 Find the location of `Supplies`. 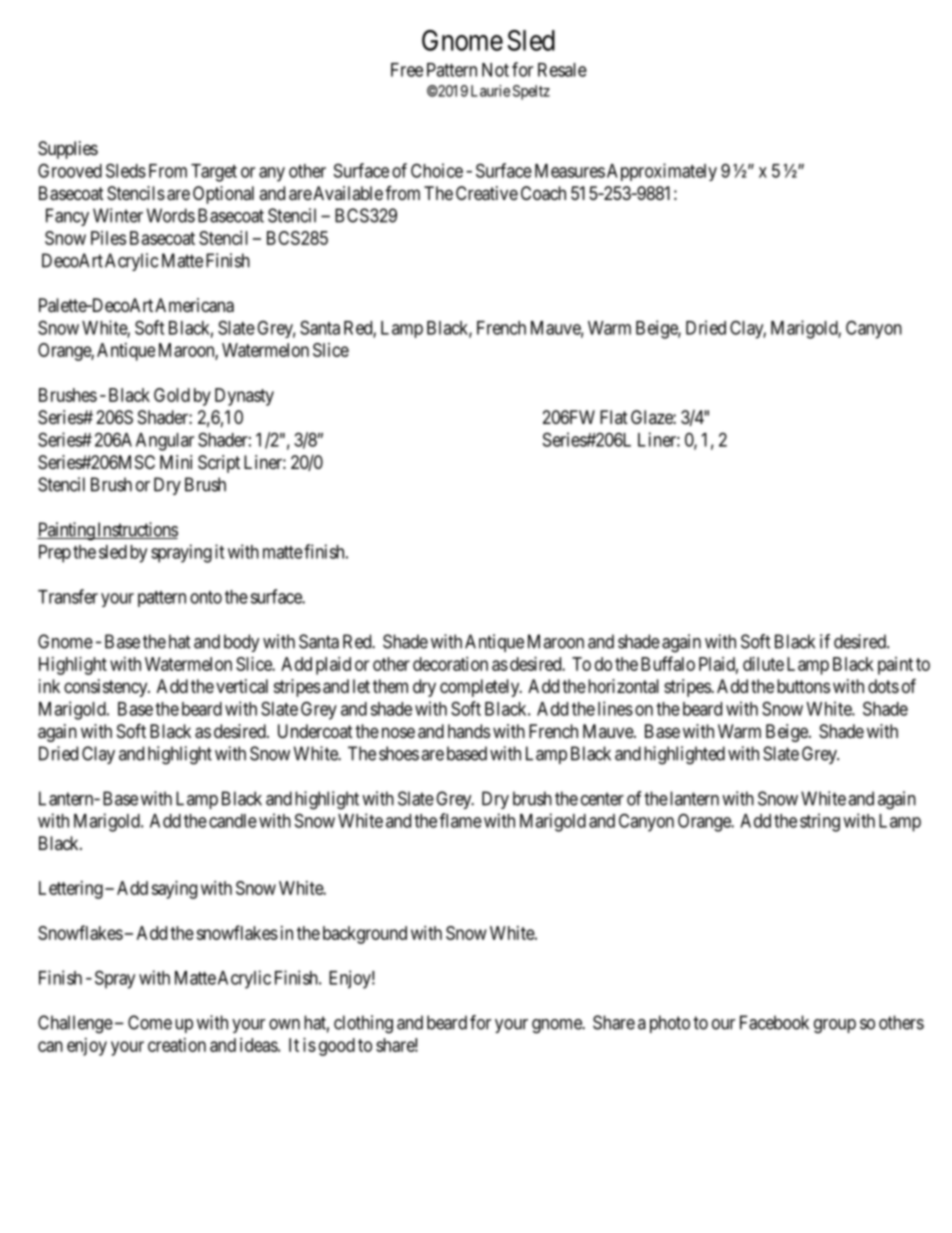

Supplies is located at coordinates (68, 150).
